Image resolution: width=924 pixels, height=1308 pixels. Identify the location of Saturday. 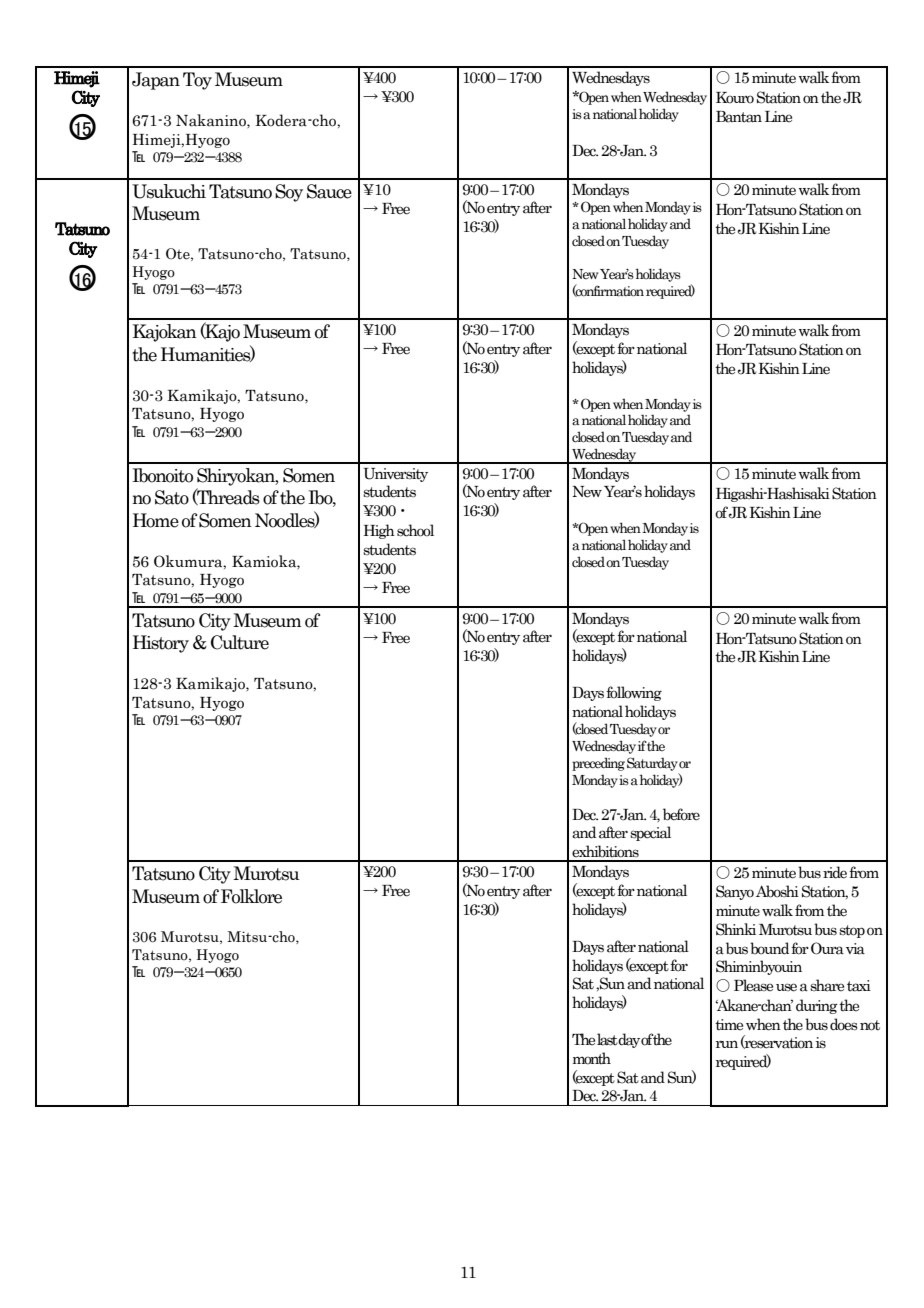
(652, 764).
